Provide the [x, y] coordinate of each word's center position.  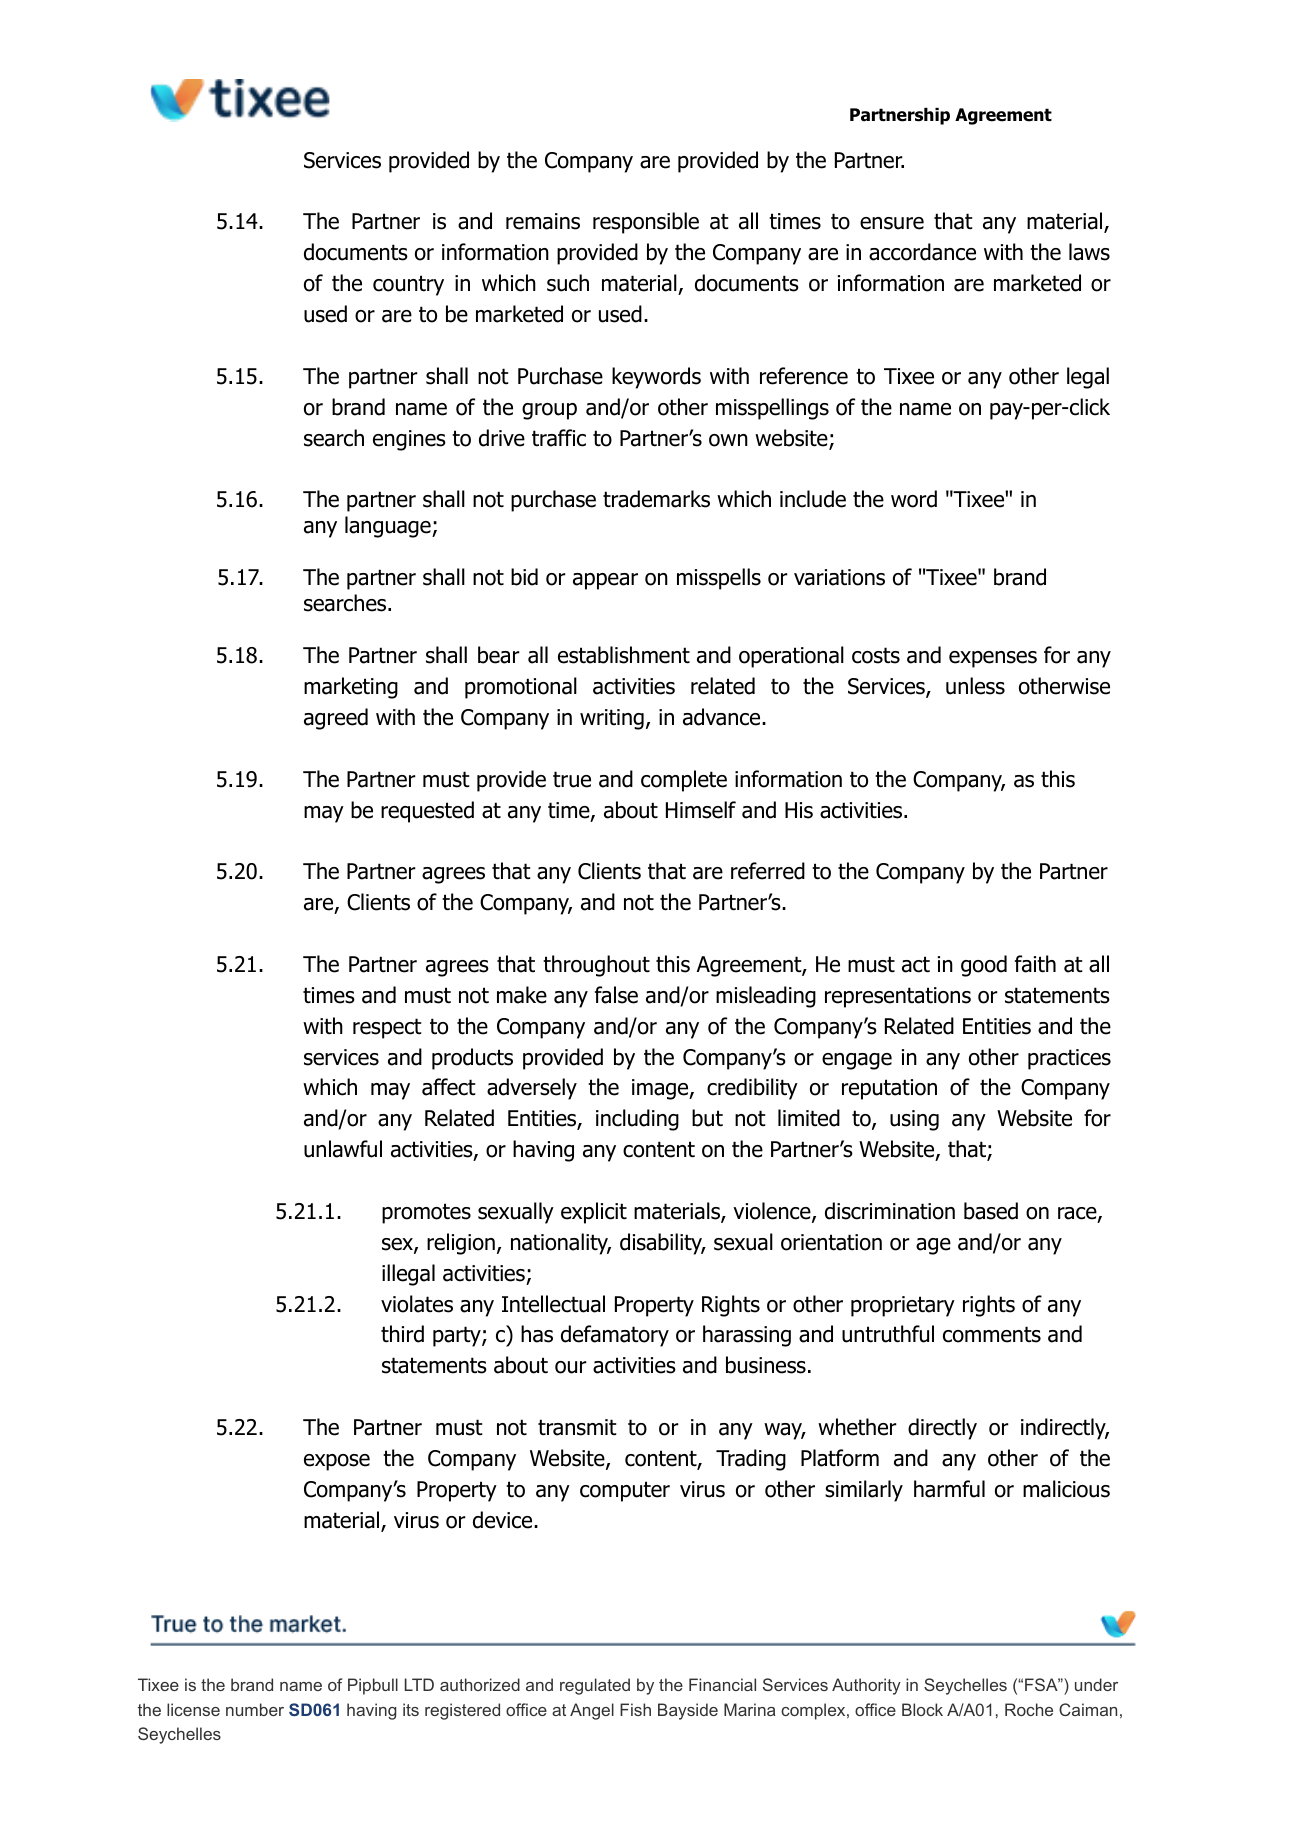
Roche [1029, 1709]
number [255, 1709]
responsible [646, 223]
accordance [922, 252]
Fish [635, 1709]
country [408, 285]
